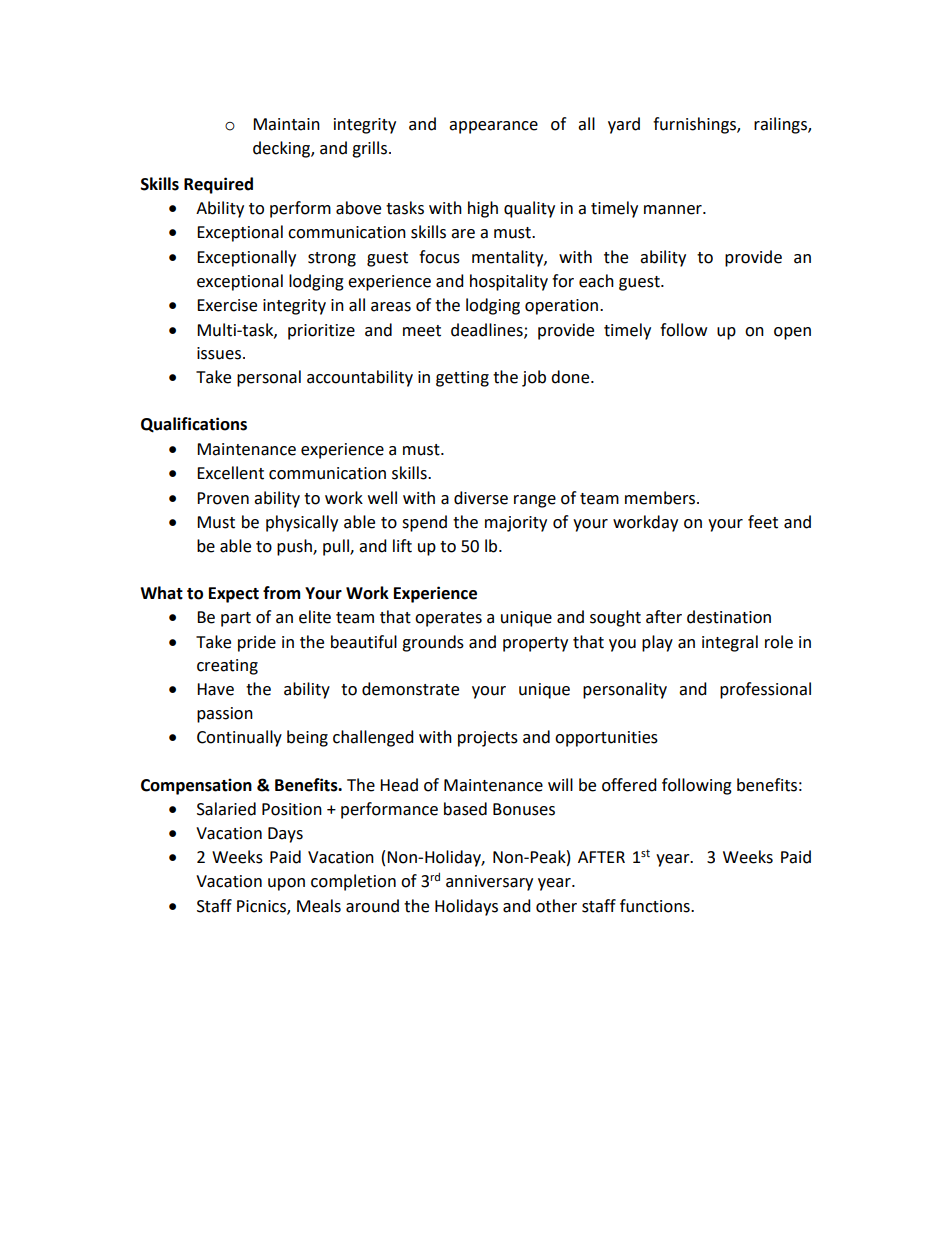  What do you see at coordinates (286, 124) in the screenshot?
I see `Maintain` at bounding box center [286, 124].
